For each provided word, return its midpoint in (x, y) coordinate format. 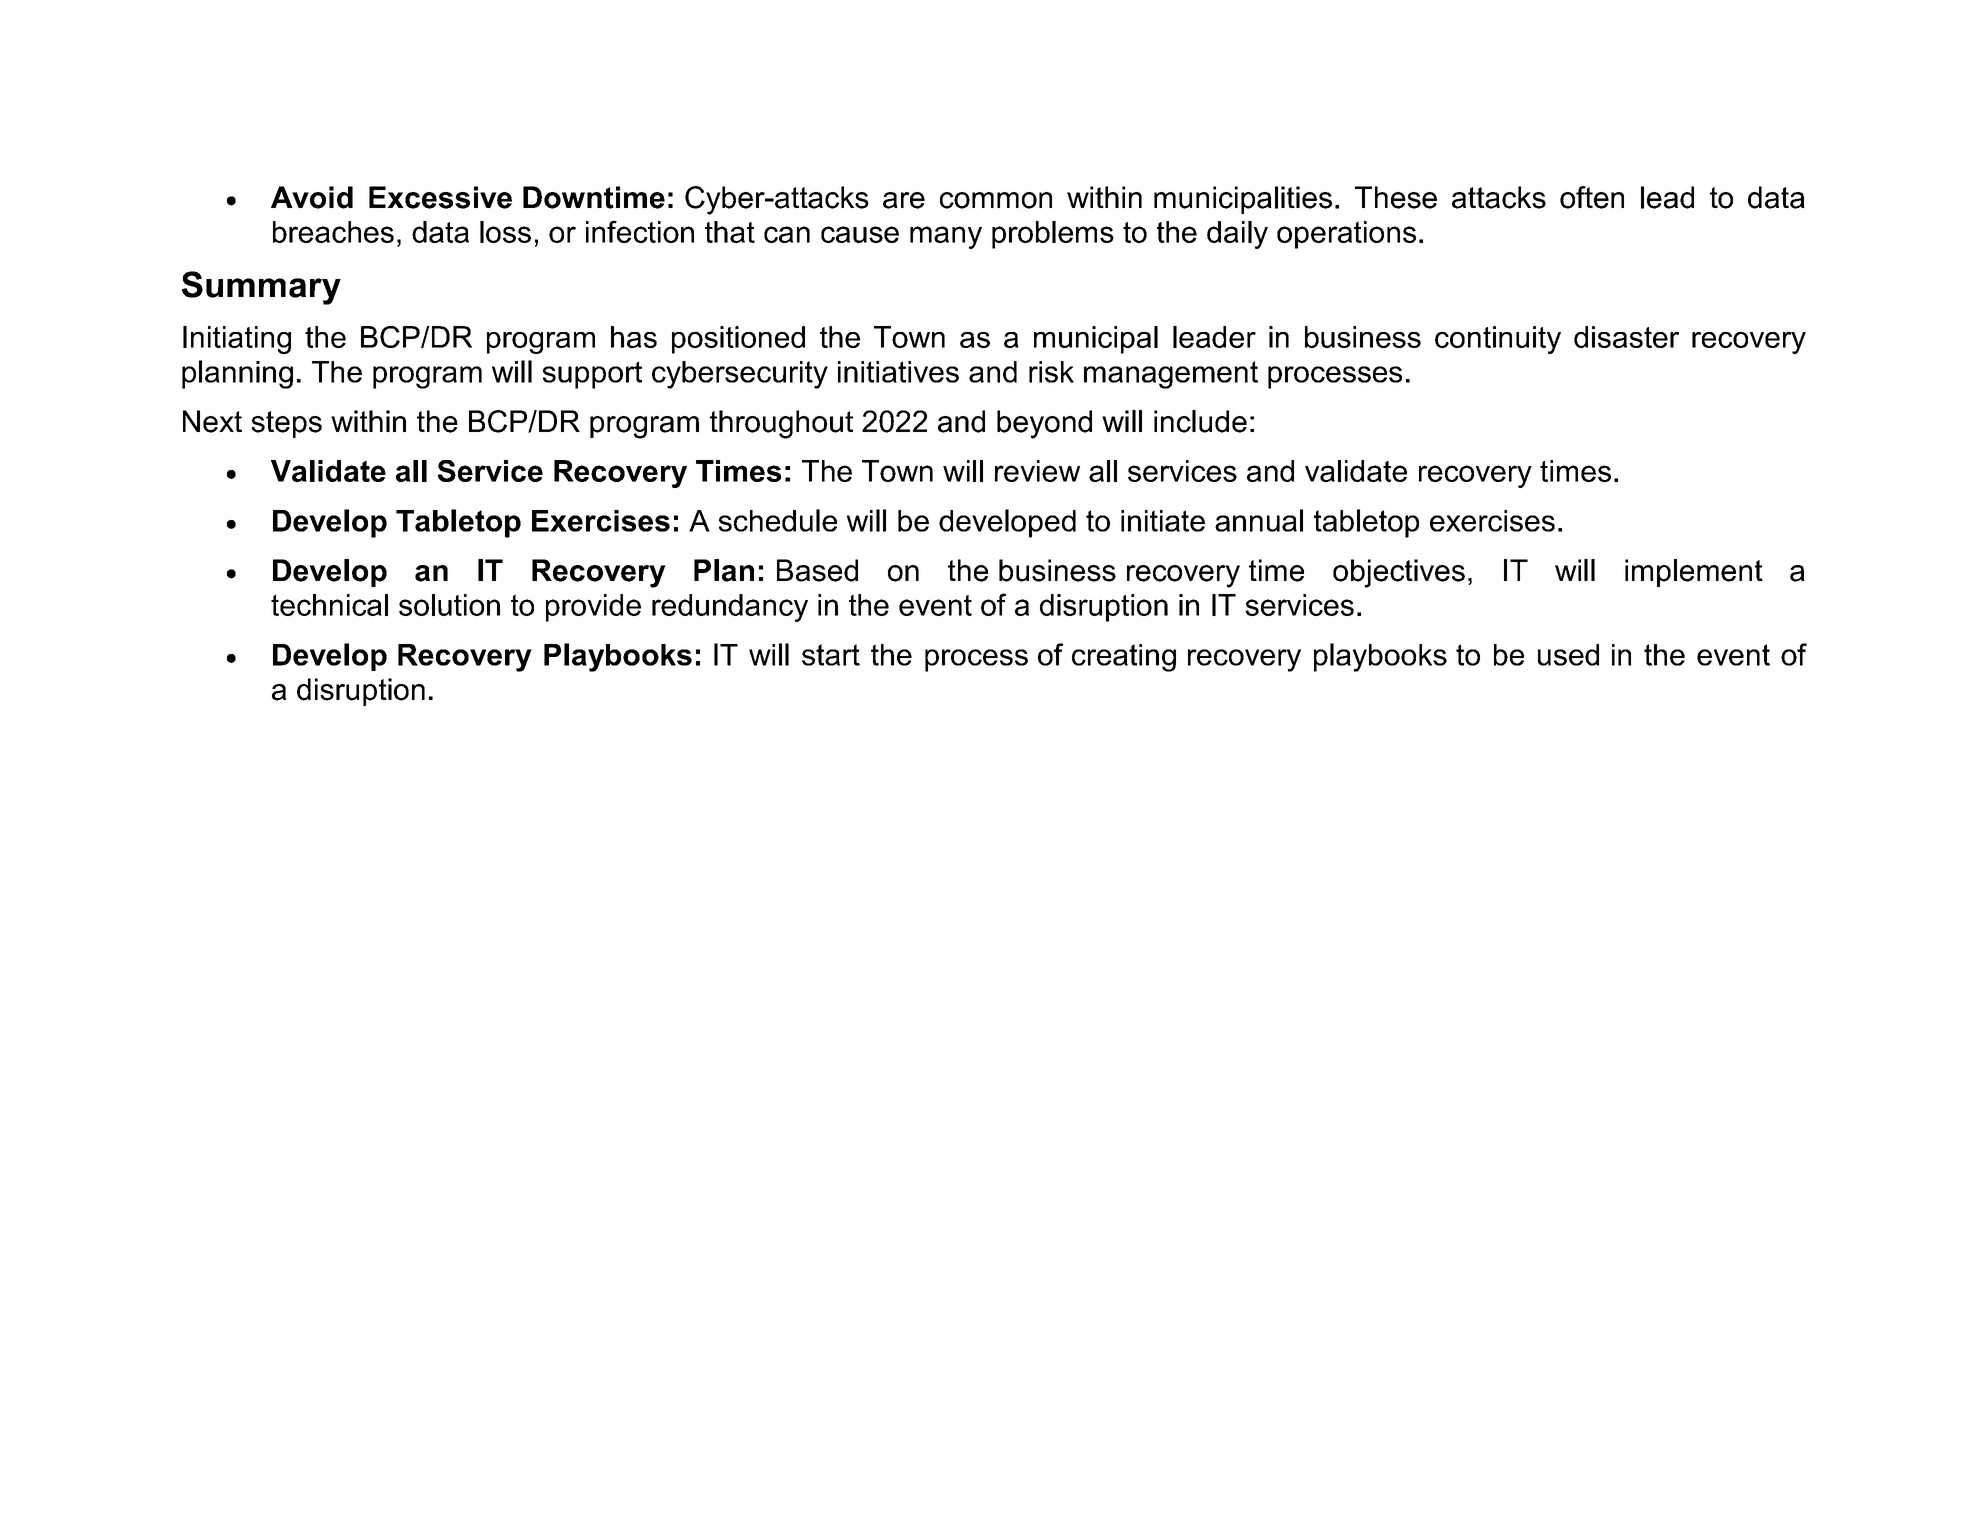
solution (449, 605)
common (996, 200)
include (1200, 421)
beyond (1044, 424)
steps (286, 424)
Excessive (440, 197)
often (1592, 197)
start (831, 655)
